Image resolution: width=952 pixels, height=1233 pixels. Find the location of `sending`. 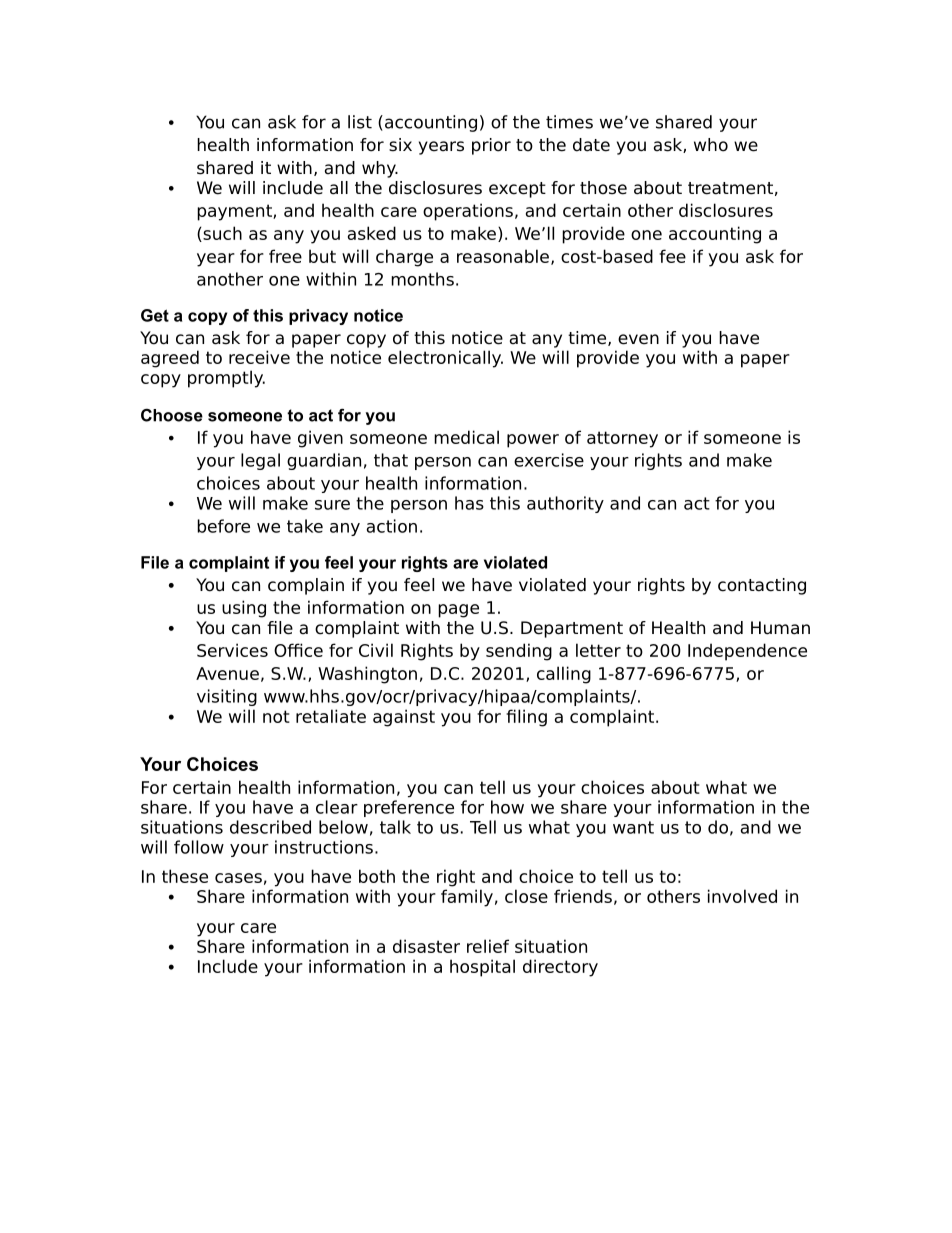

sending is located at coordinates (519, 652).
